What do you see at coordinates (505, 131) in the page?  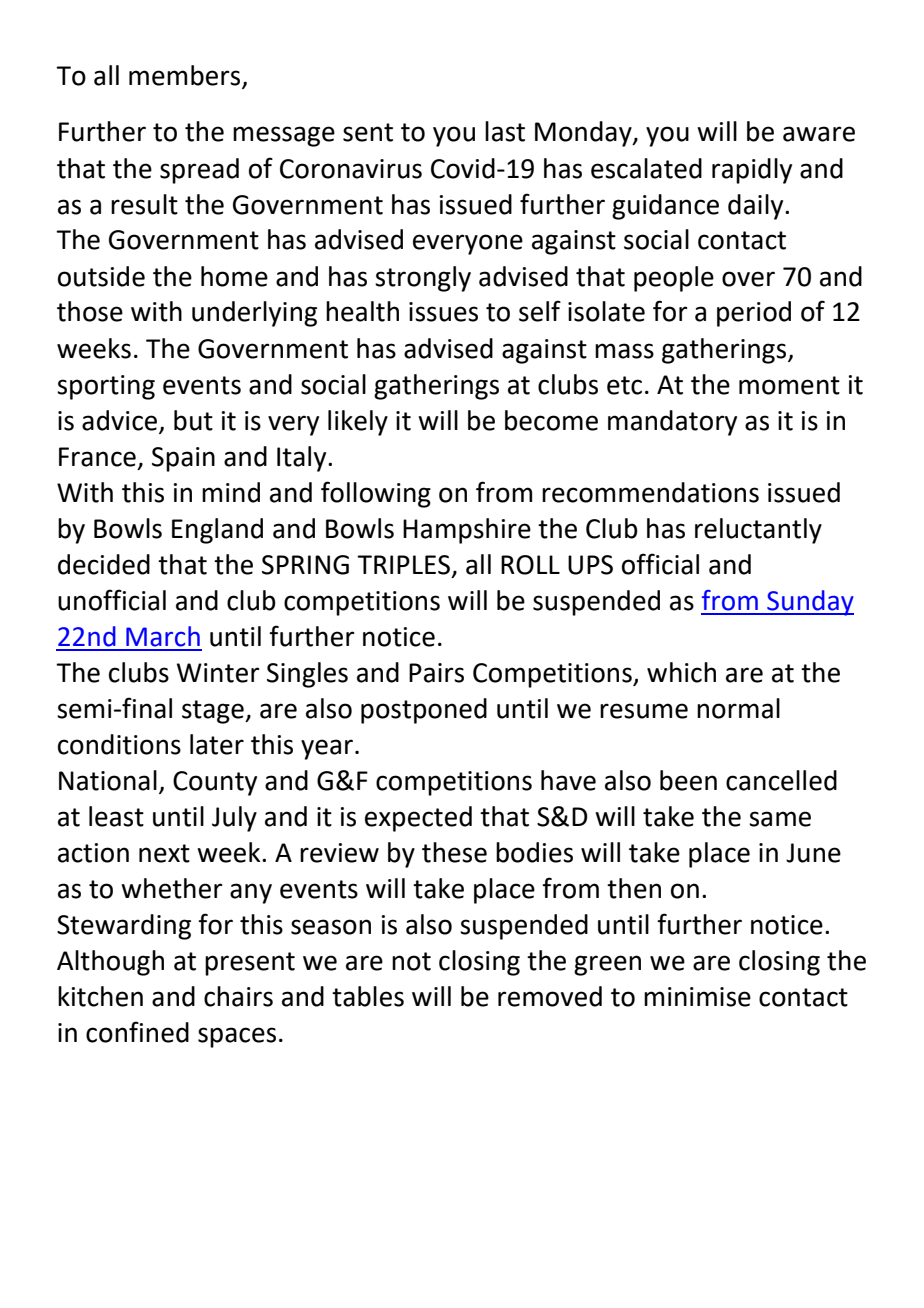 I see `last` at bounding box center [505, 131].
